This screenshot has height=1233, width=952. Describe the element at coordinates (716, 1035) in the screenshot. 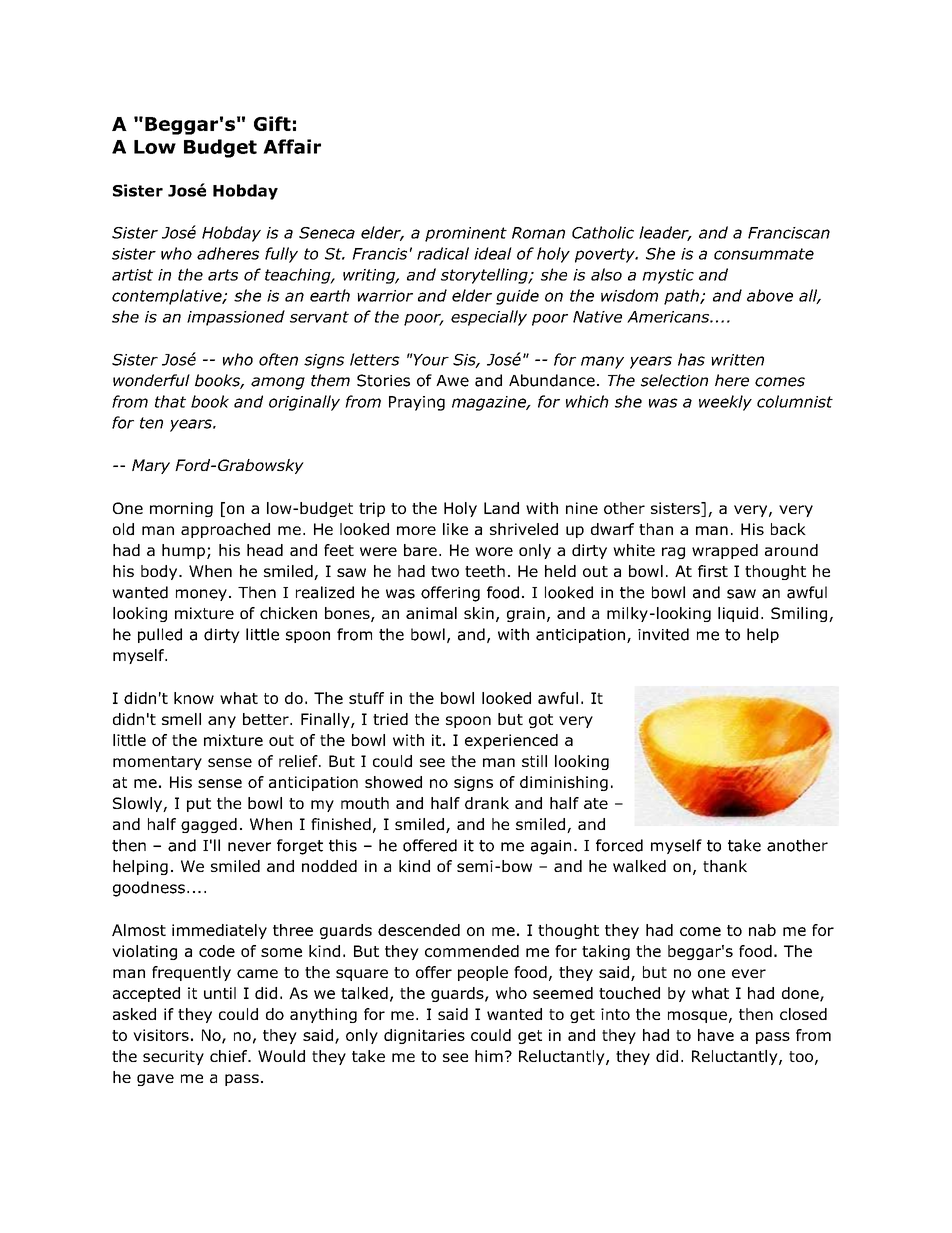

I see `have` at that location.
